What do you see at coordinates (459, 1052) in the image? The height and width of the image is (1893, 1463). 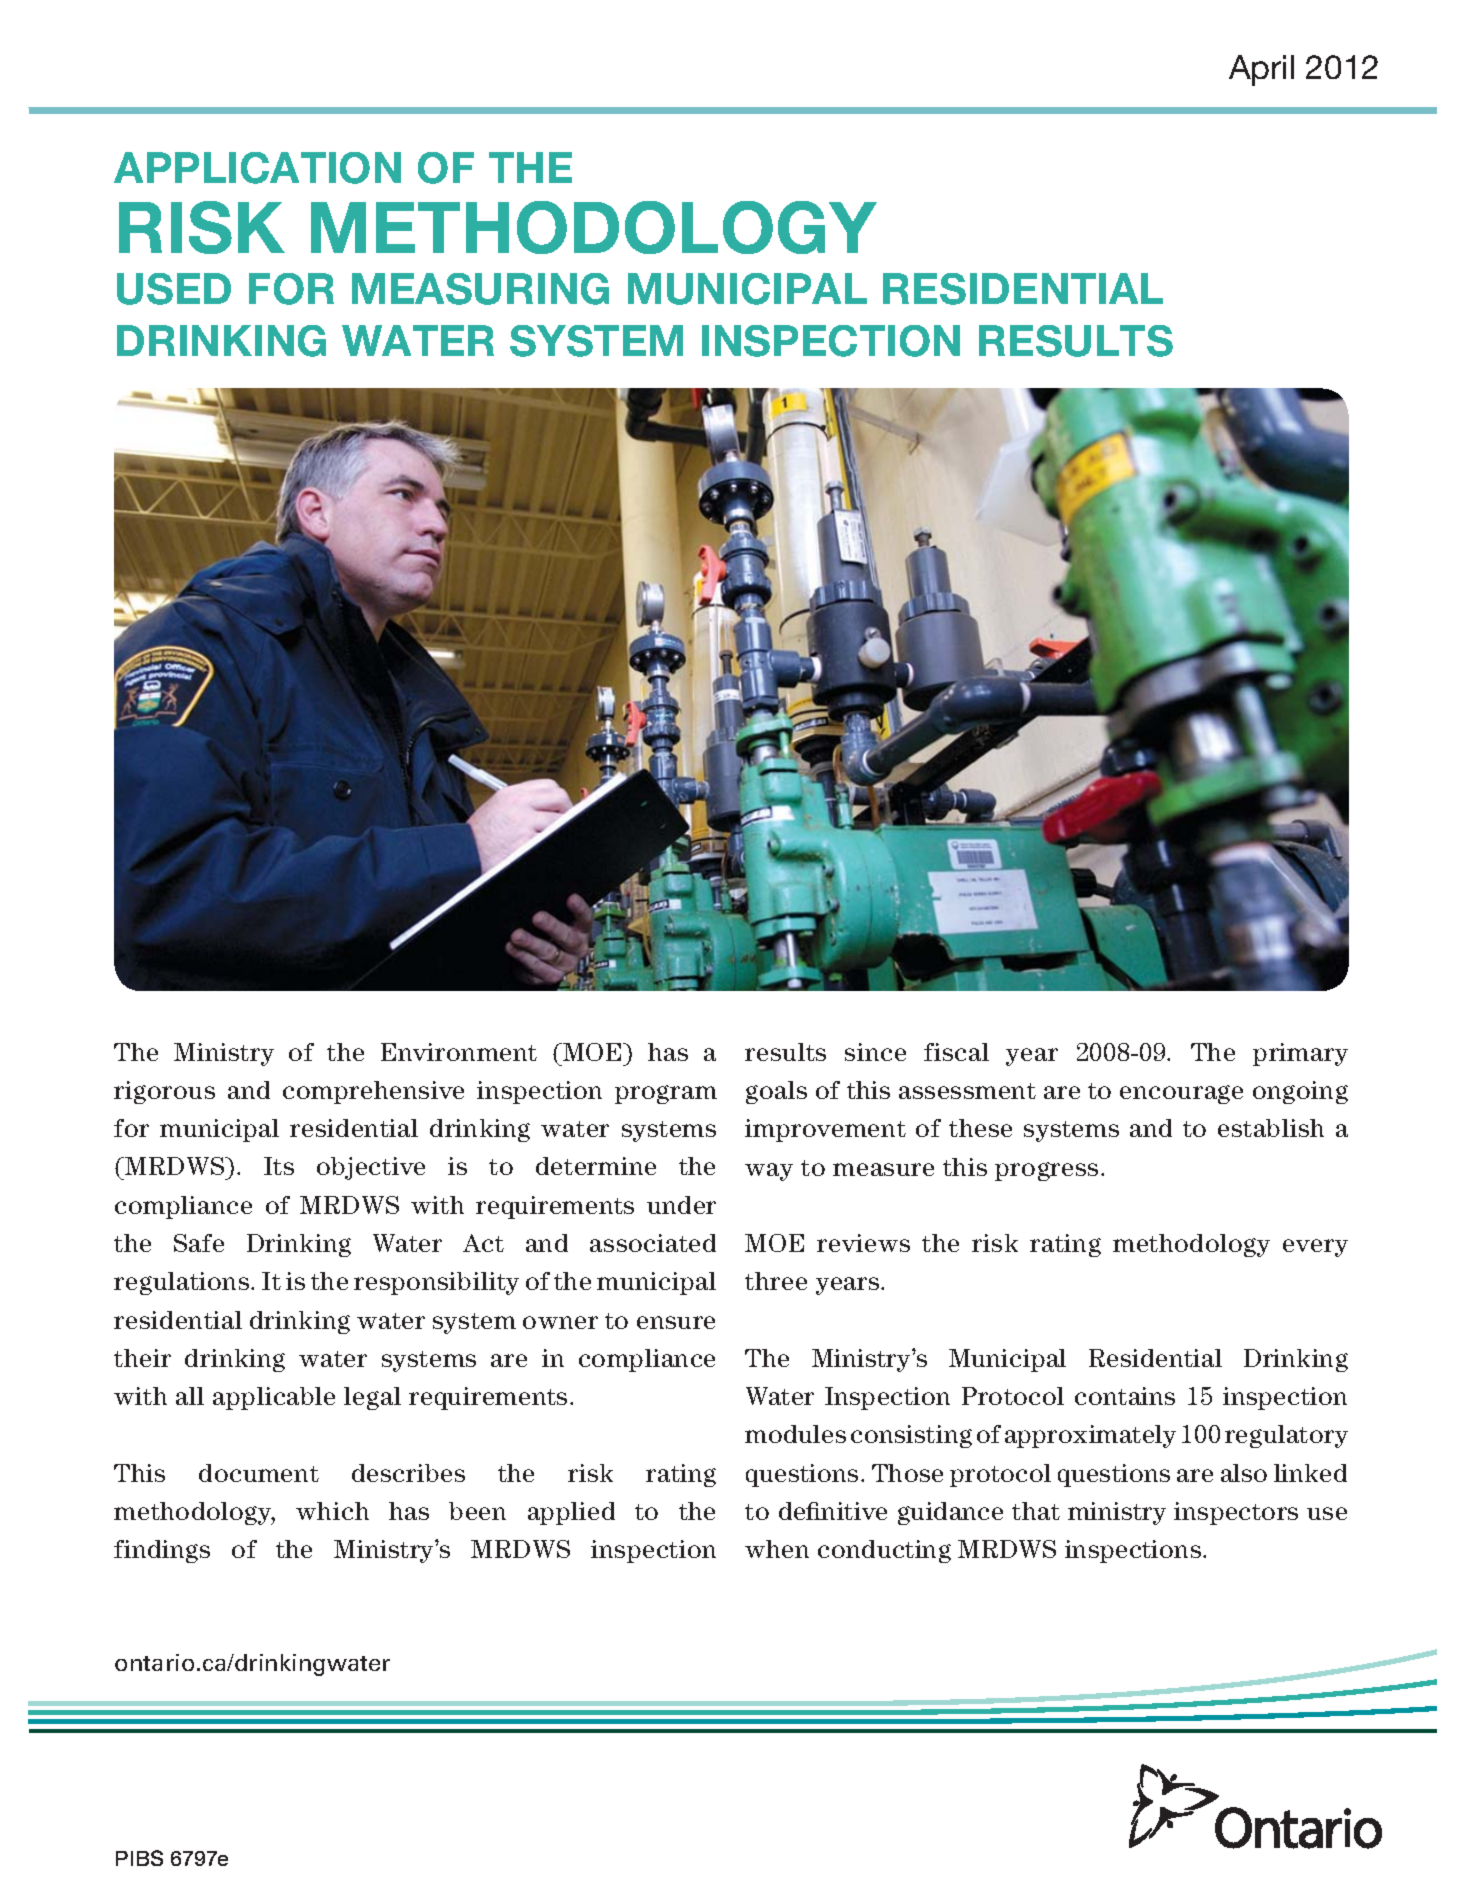 I see `Environment` at bounding box center [459, 1052].
